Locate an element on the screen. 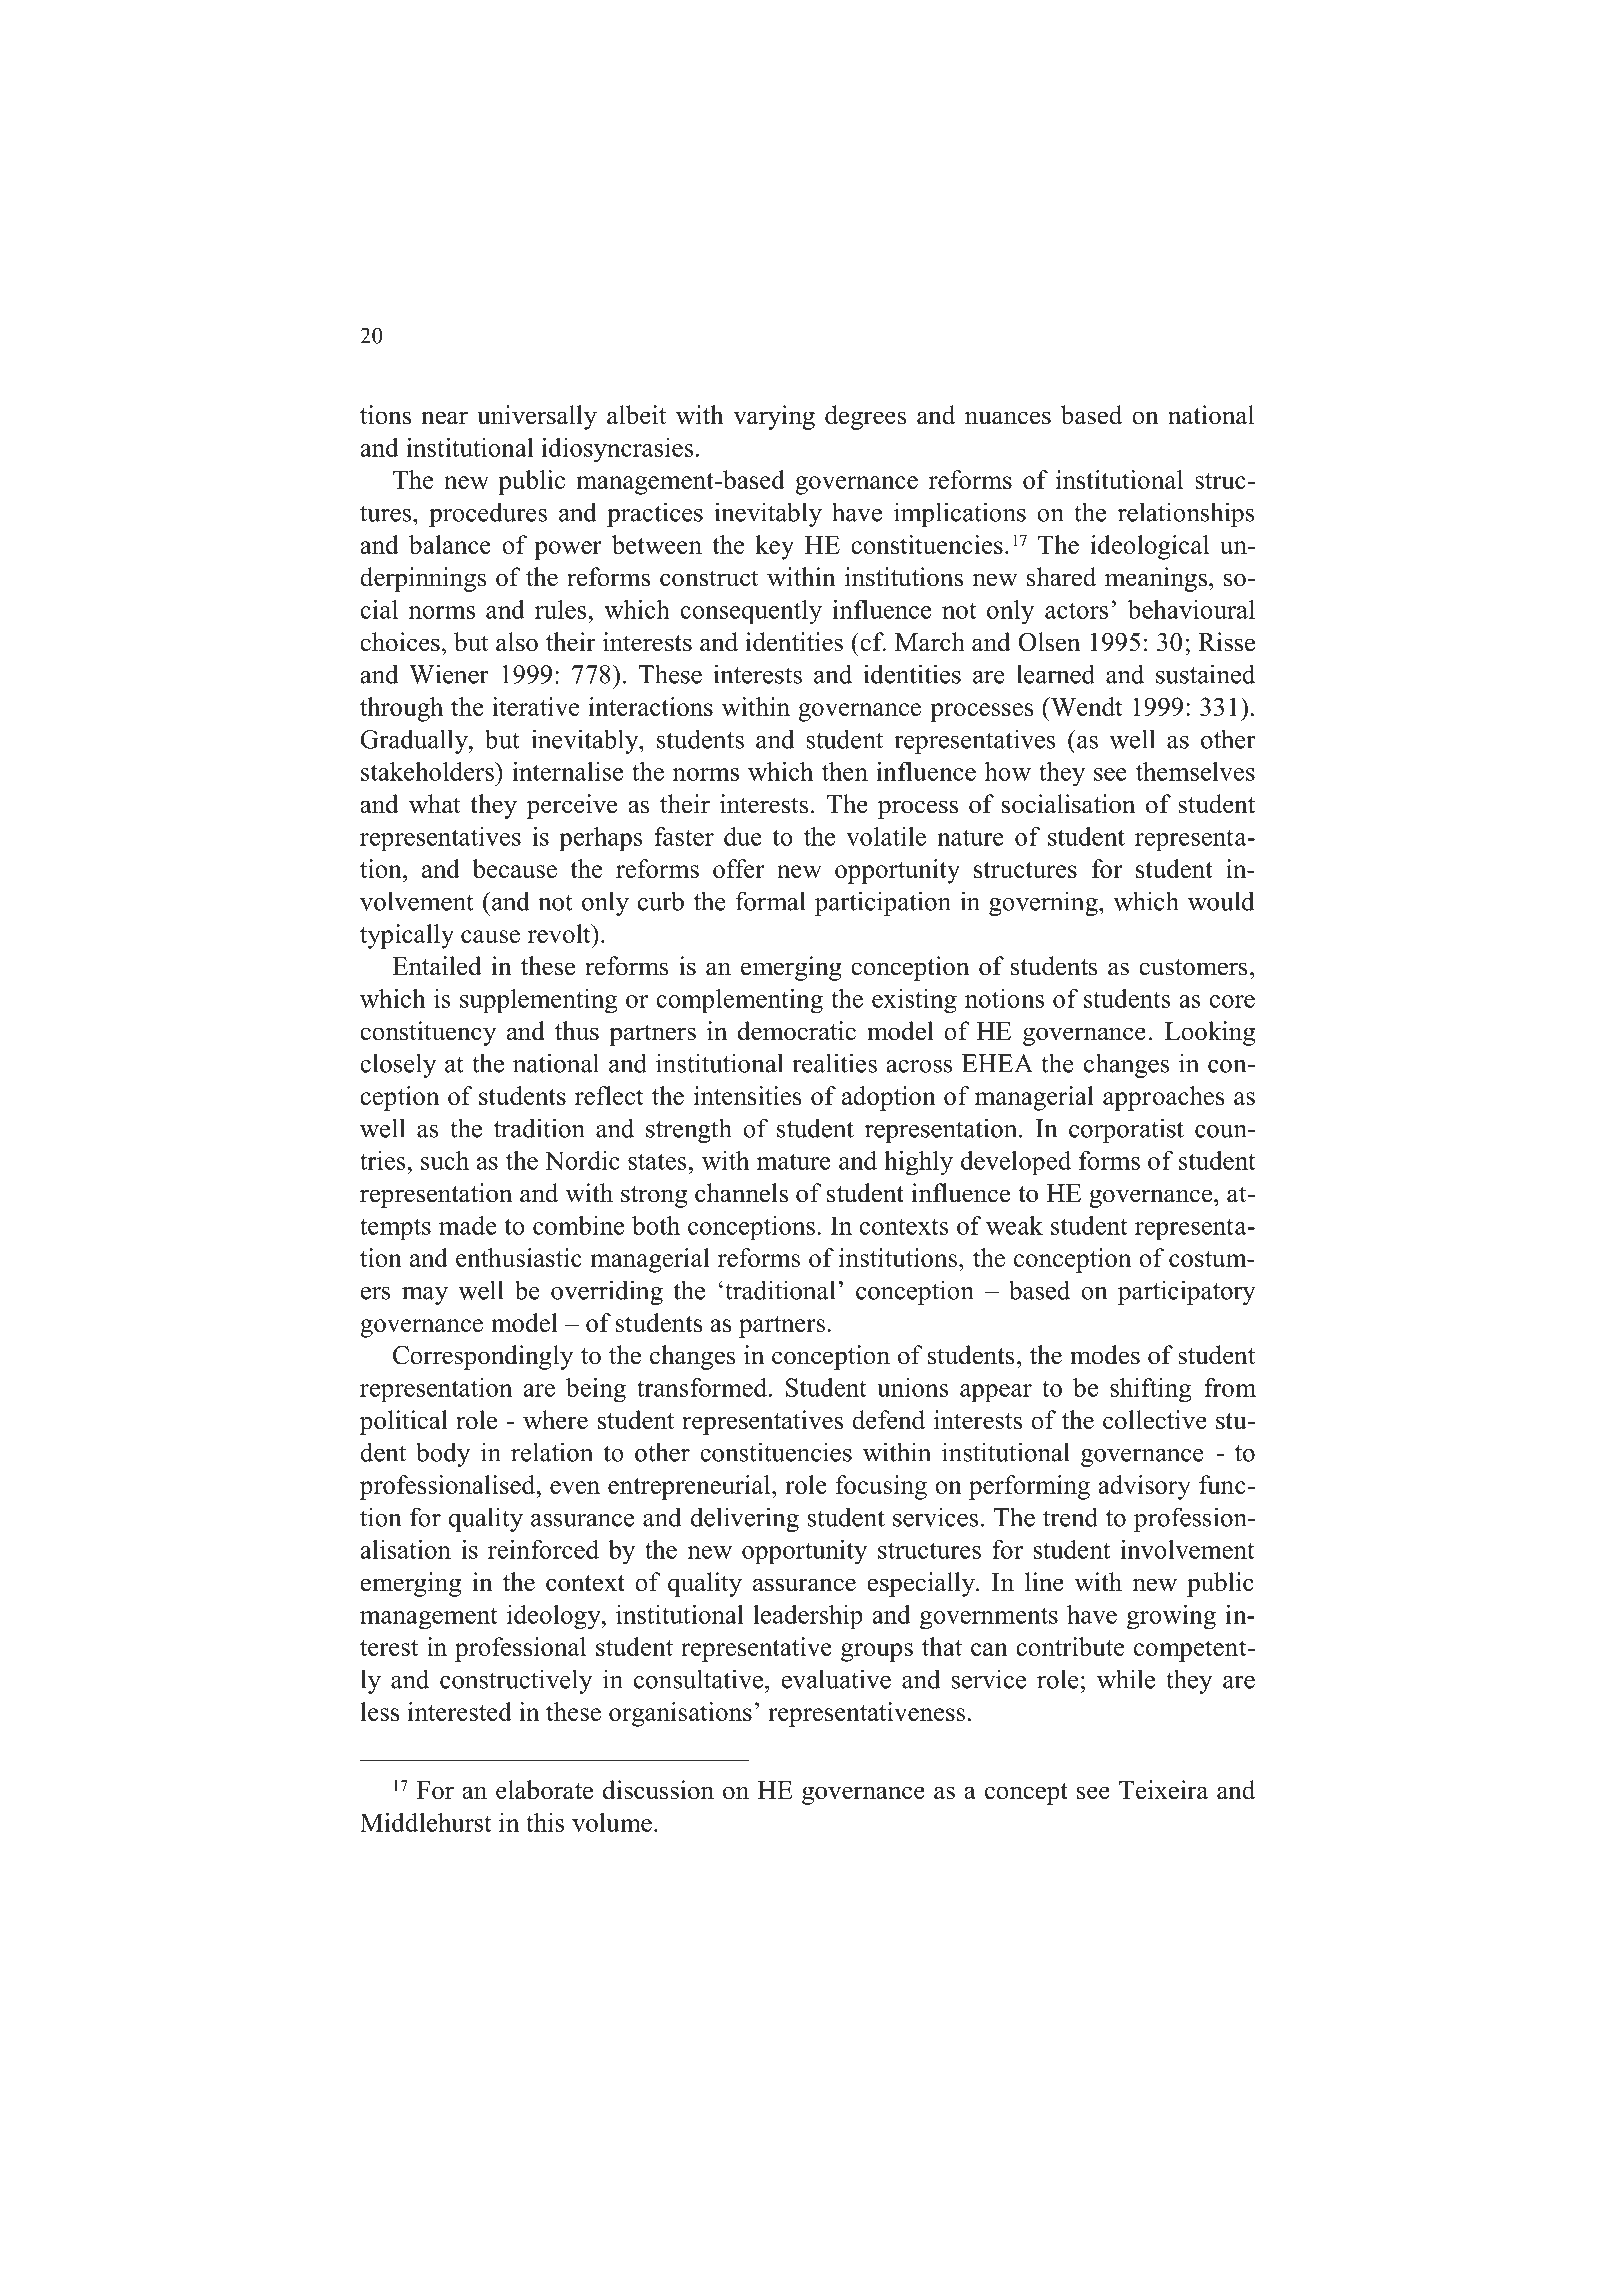 This screenshot has height=2274, width=1608. evaluative is located at coordinates (836, 1679).
